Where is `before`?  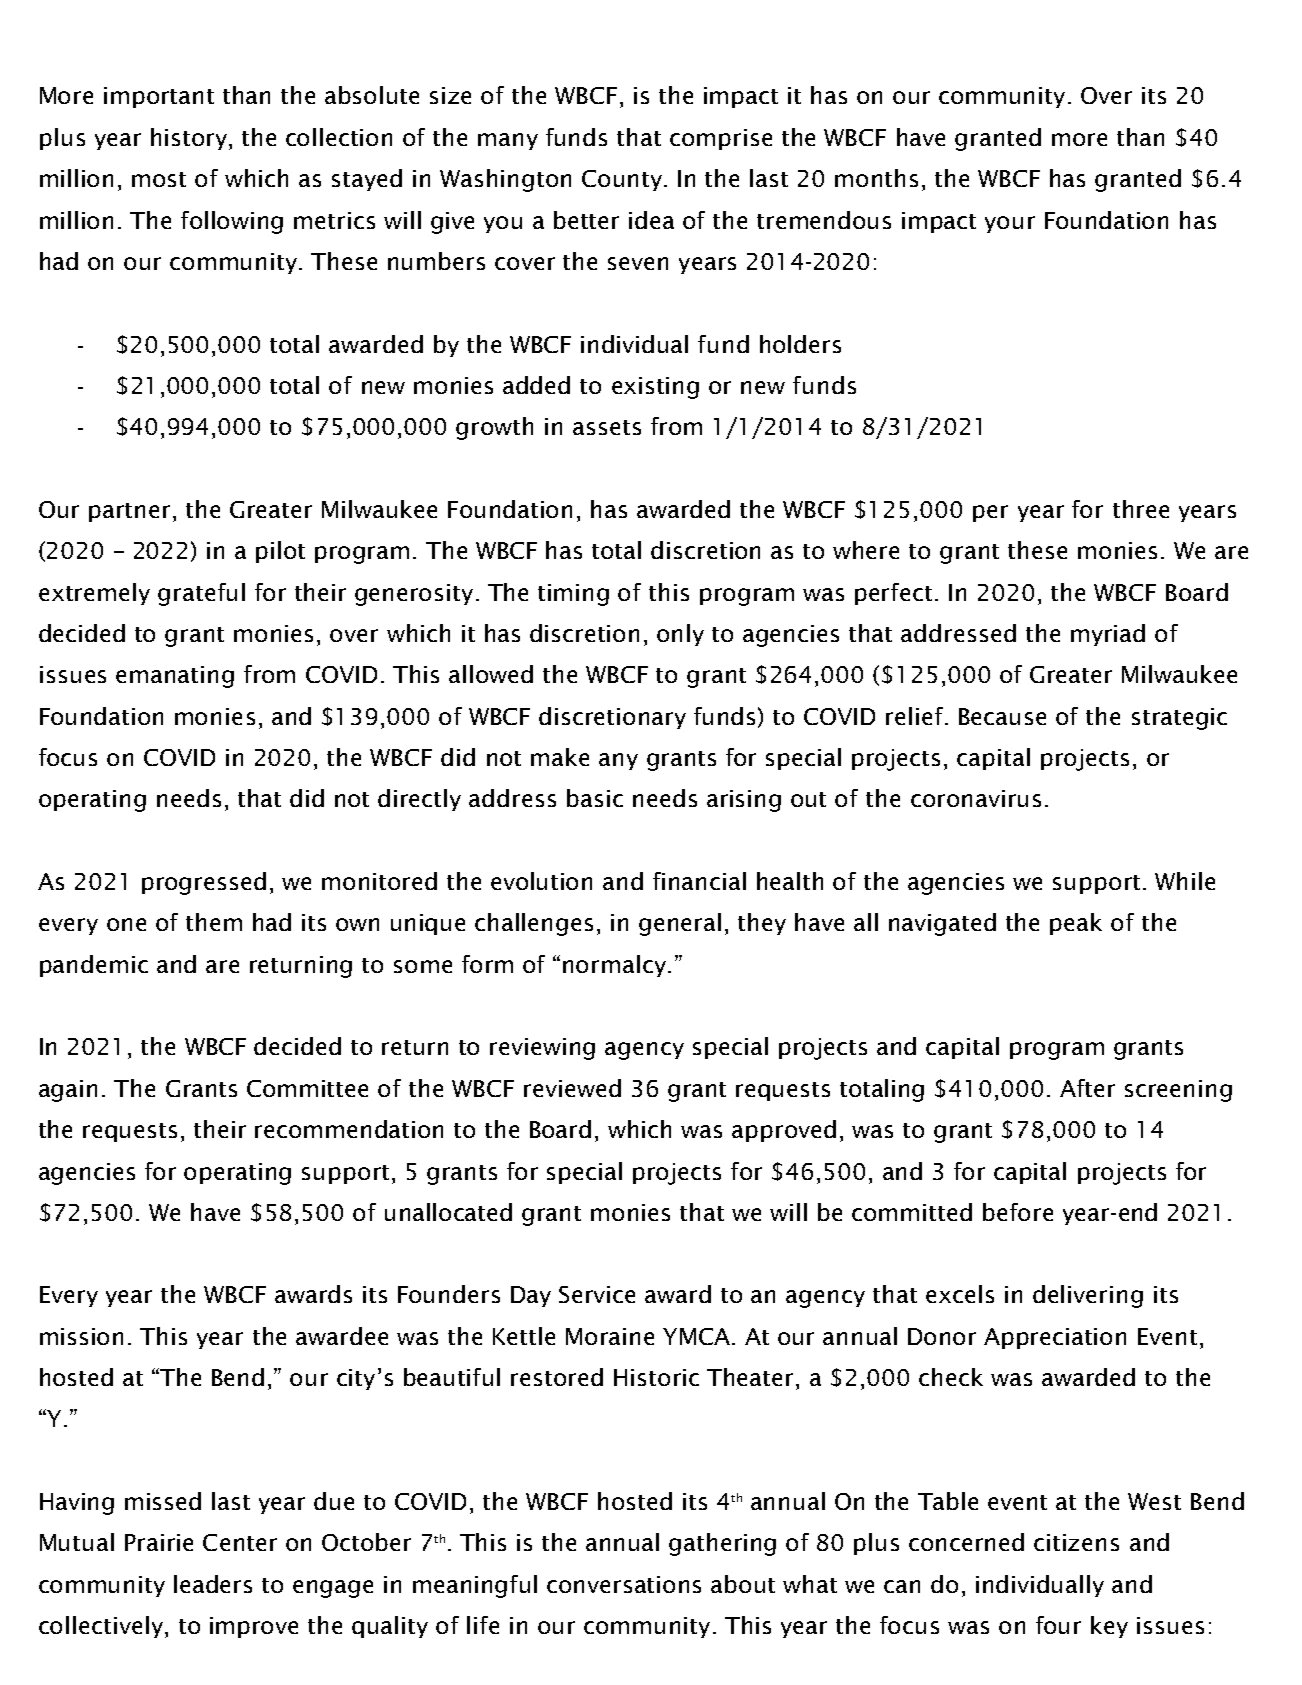 before is located at coordinates (1018, 1212).
